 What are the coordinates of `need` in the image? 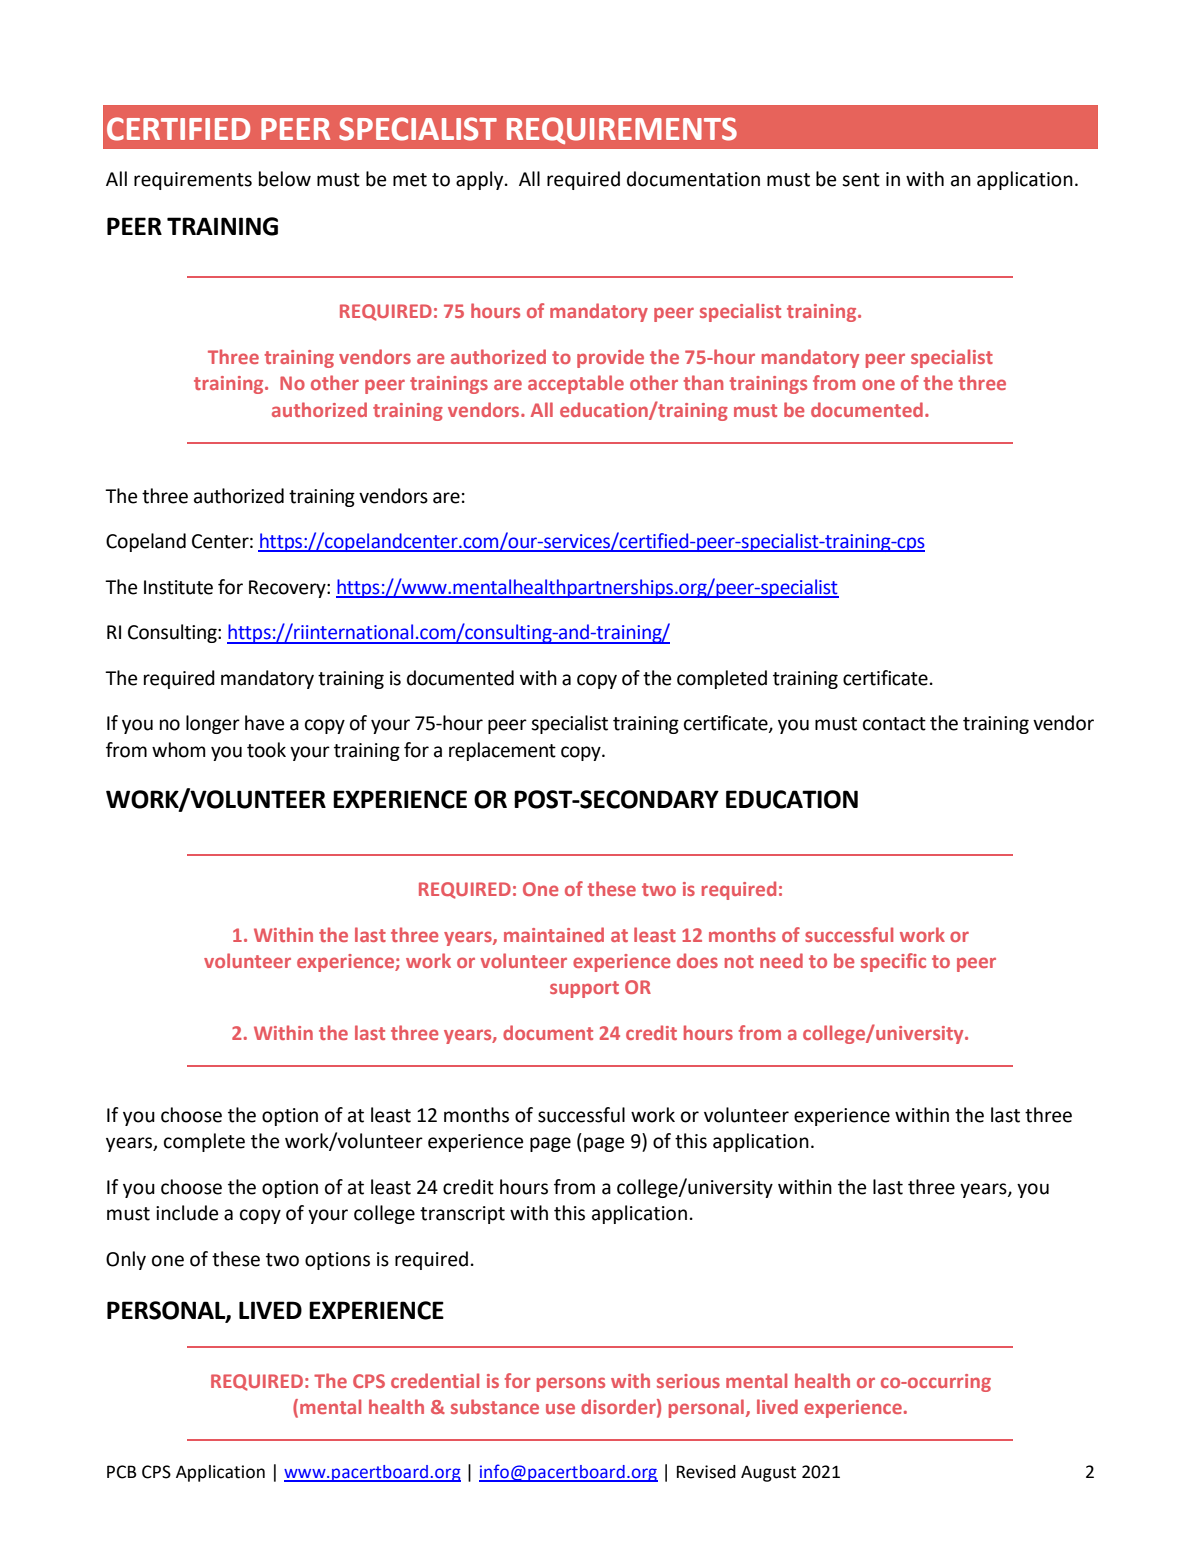 It's located at (781, 960).
